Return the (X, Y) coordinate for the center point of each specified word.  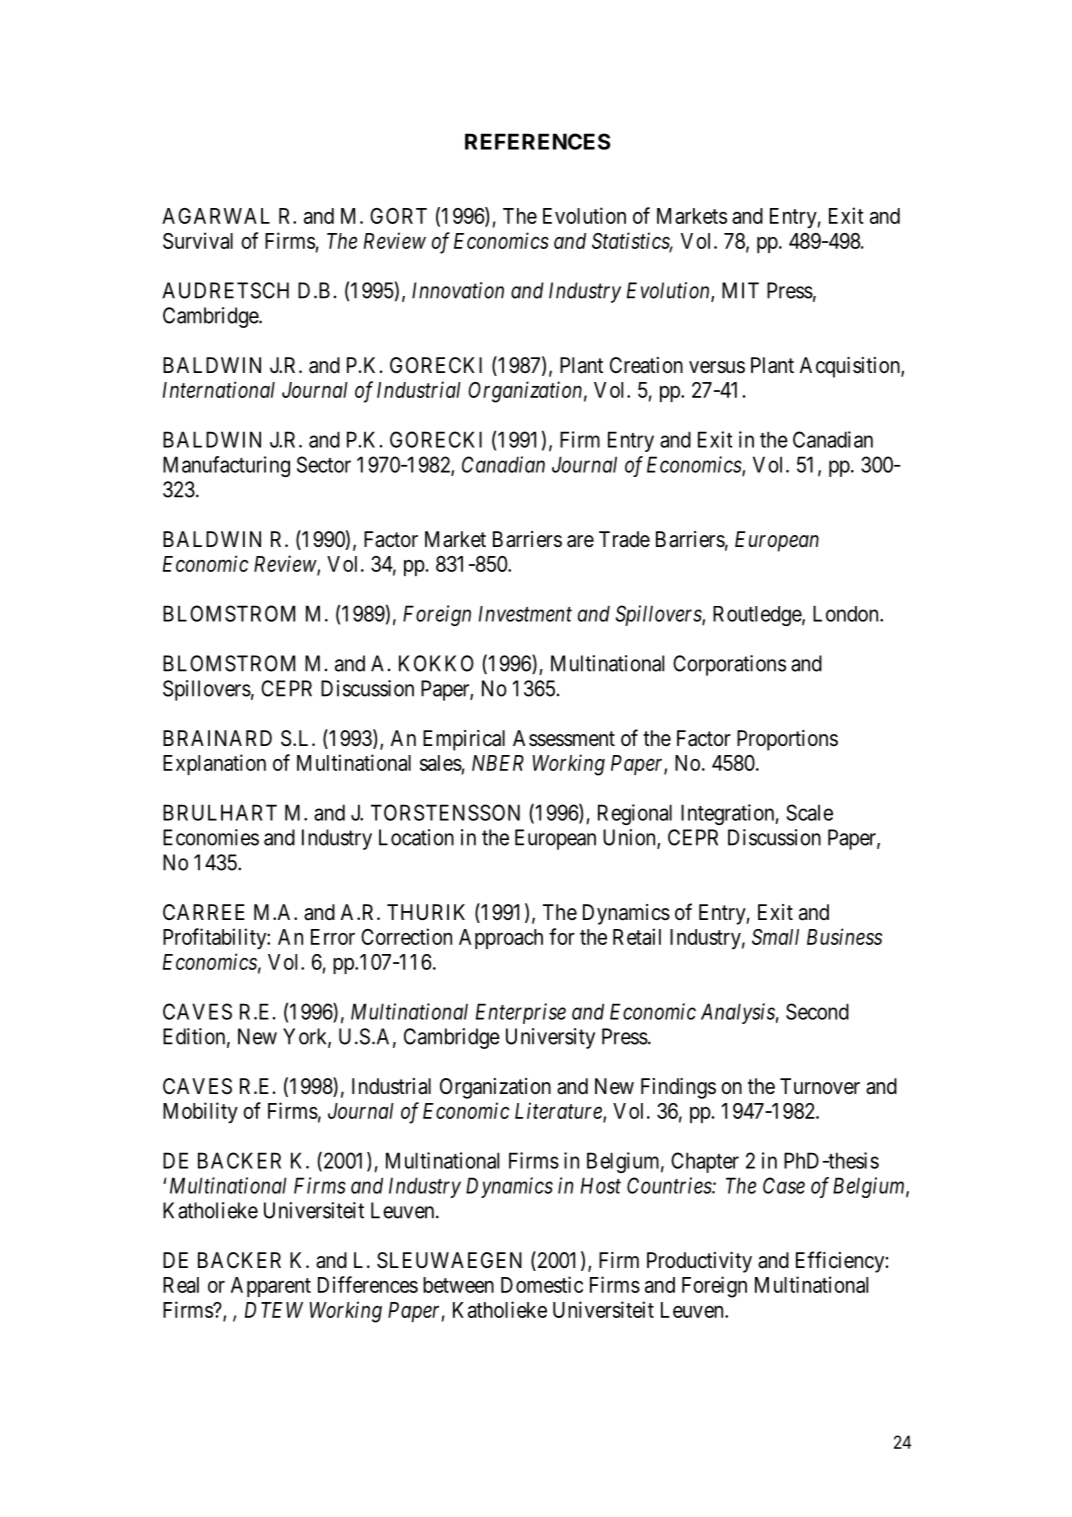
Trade (624, 539)
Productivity (699, 1262)
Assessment (564, 738)
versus (717, 367)
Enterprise (521, 1013)
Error (333, 937)
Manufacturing (226, 466)
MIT (740, 290)
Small (775, 937)
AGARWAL (216, 216)
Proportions (787, 740)
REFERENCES (537, 141)
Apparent (271, 1287)
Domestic (542, 1284)
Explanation (214, 764)
